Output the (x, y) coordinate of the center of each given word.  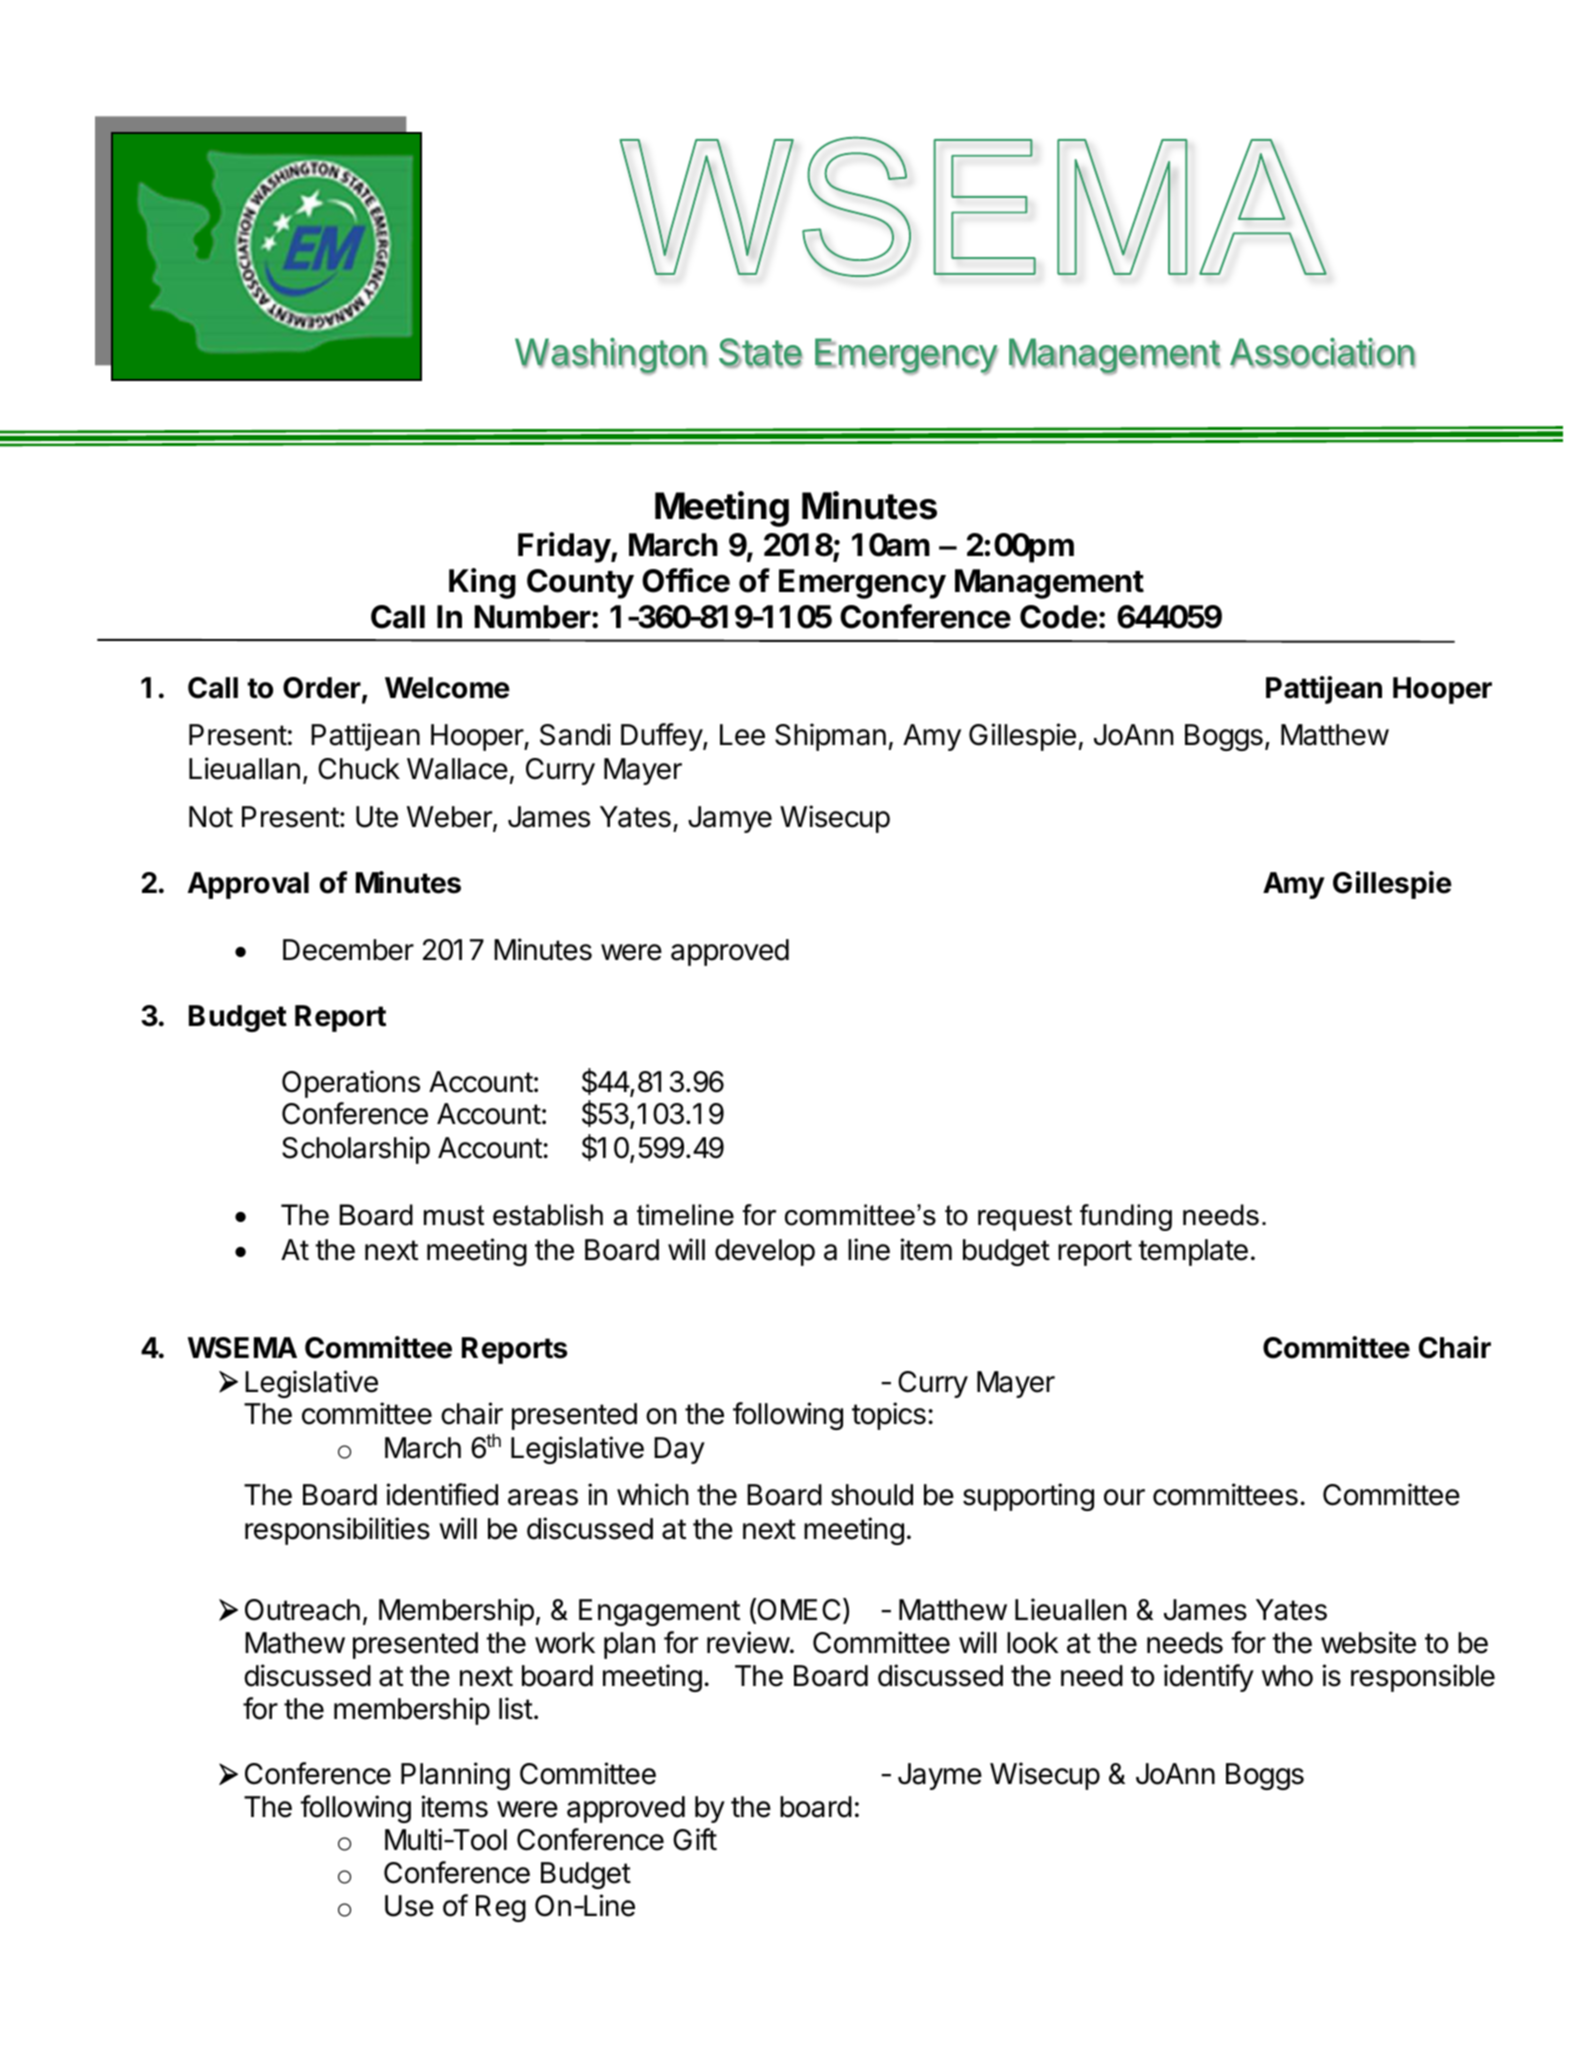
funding (1126, 1217)
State (761, 353)
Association (1322, 353)
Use (409, 1906)
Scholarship (356, 1150)
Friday (565, 547)
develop (765, 1252)
